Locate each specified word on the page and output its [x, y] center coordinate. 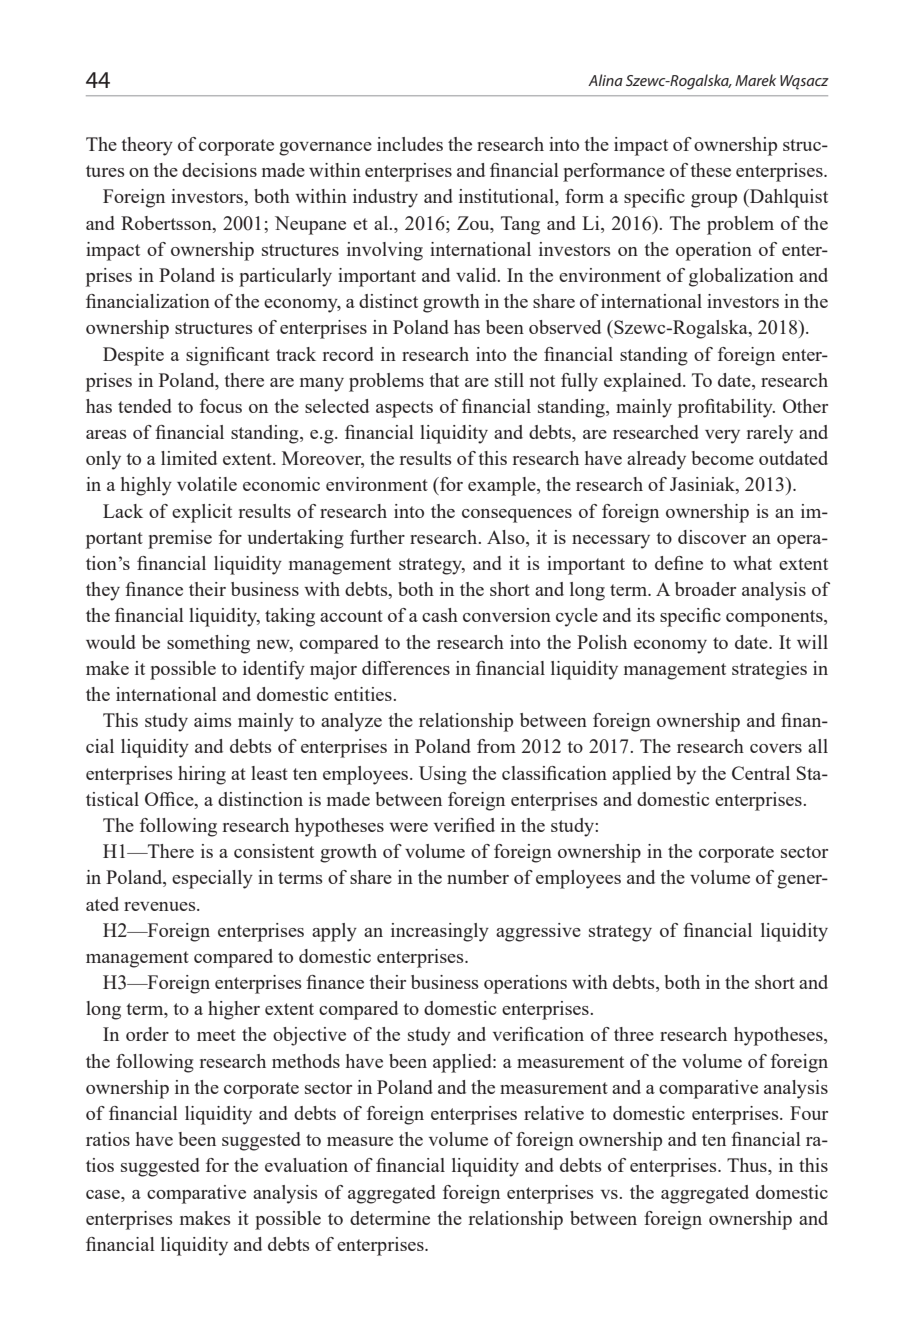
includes [410, 144]
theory [147, 146]
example [503, 486]
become [723, 458]
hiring [202, 775]
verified [464, 825]
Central [761, 773]
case [104, 1194]
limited [189, 458]
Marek [755, 80]
